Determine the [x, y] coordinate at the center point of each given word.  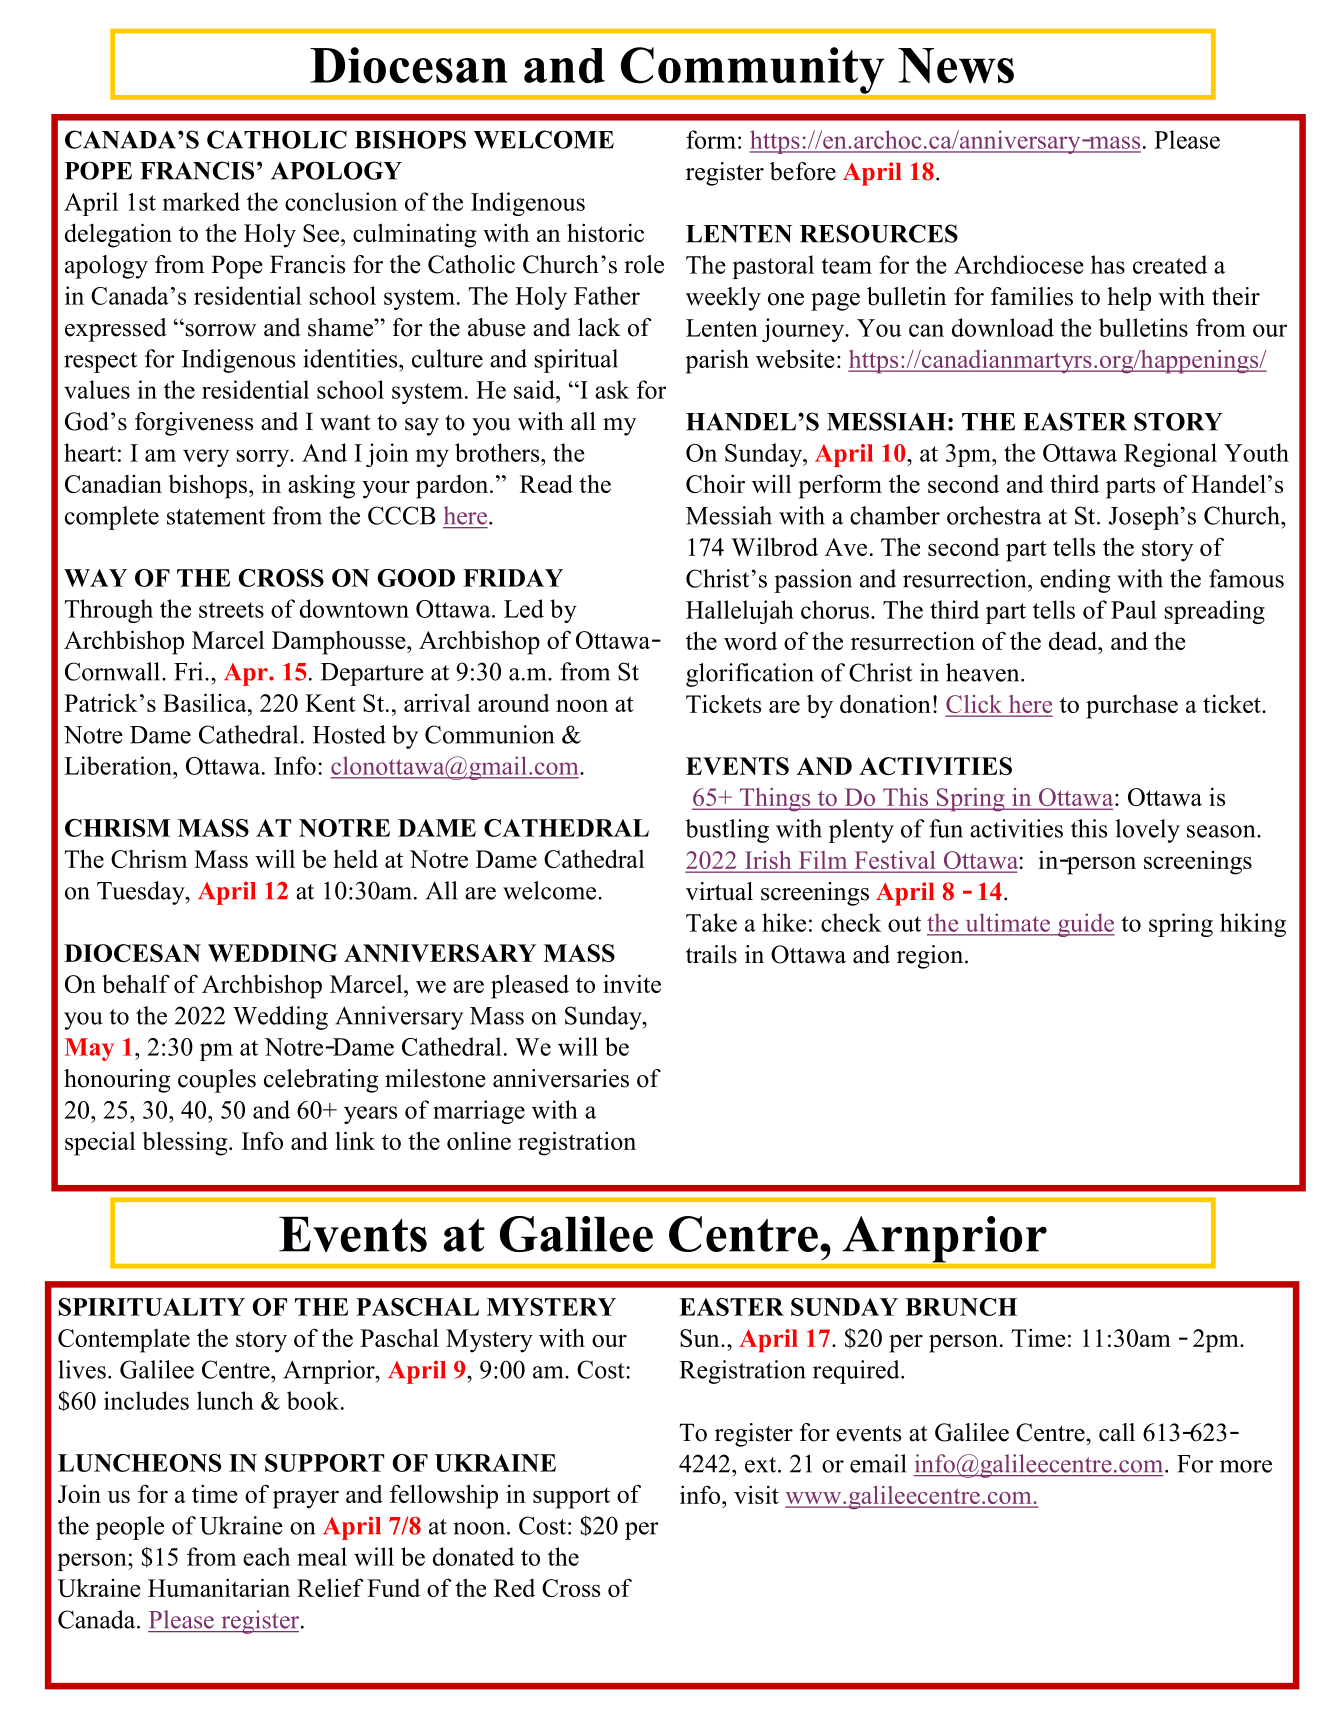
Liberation [119, 765]
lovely [1148, 831]
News [956, 66]
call [1117, 1432]
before [803, 171]
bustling [727, 831]
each [266, 1556]
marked [201, 201]
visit [756, 1494]
